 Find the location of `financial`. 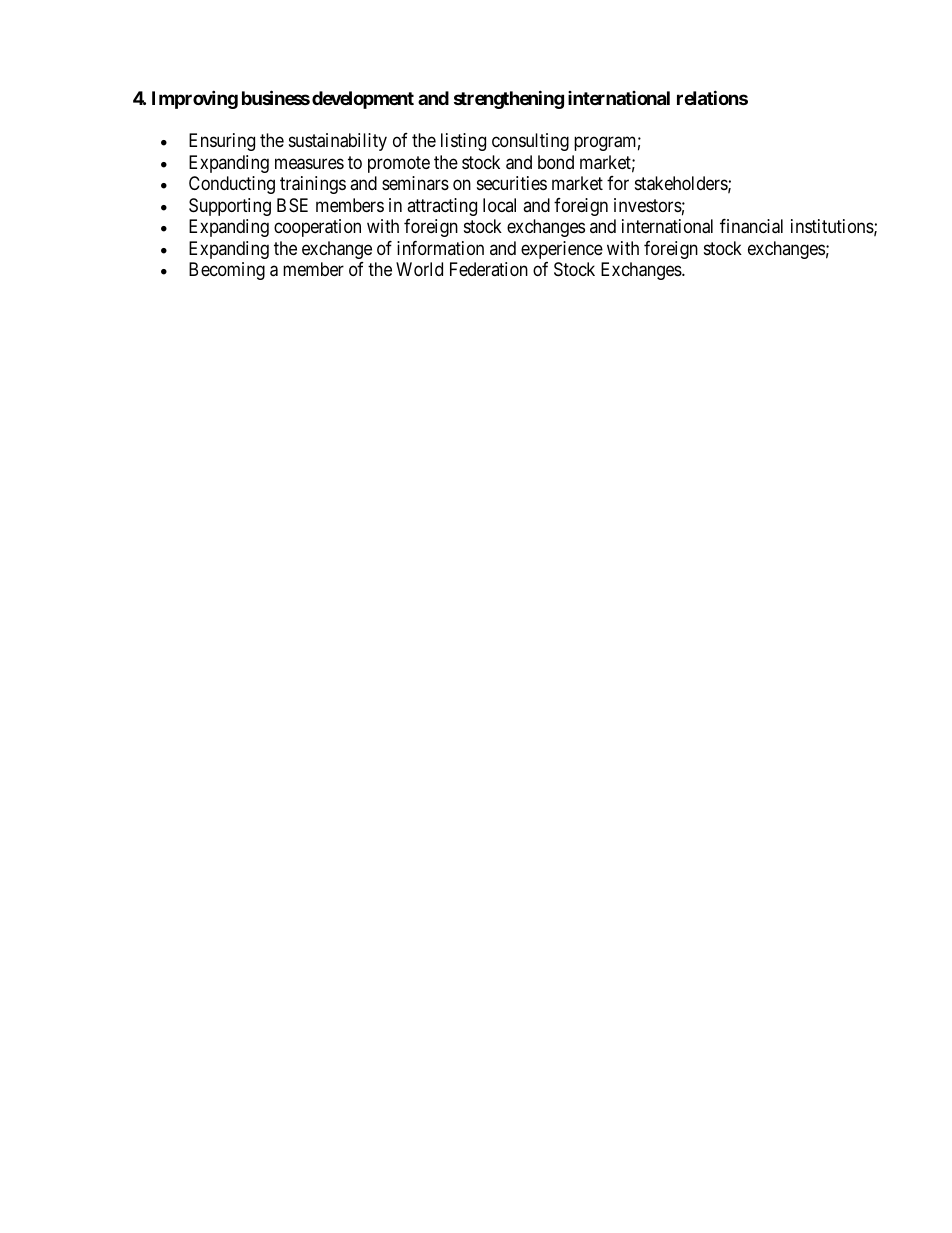

financial is located at coordinates (751, 226).
